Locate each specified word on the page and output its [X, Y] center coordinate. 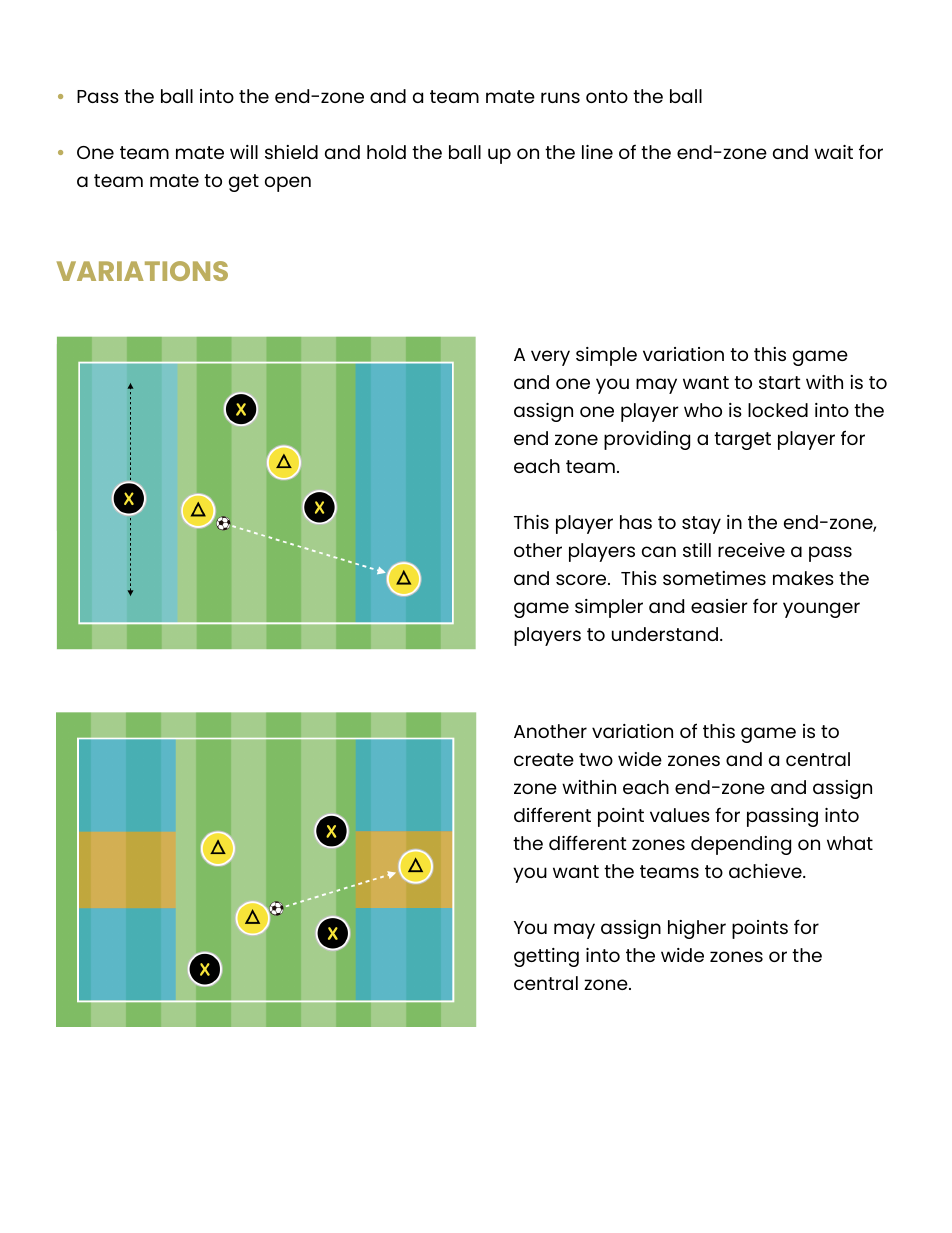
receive [751, 550]
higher [697, 929]
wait [833, 152]
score [582, 579]
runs [560, 97]
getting [546, 957]
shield [291, 152]
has [636, 522]
